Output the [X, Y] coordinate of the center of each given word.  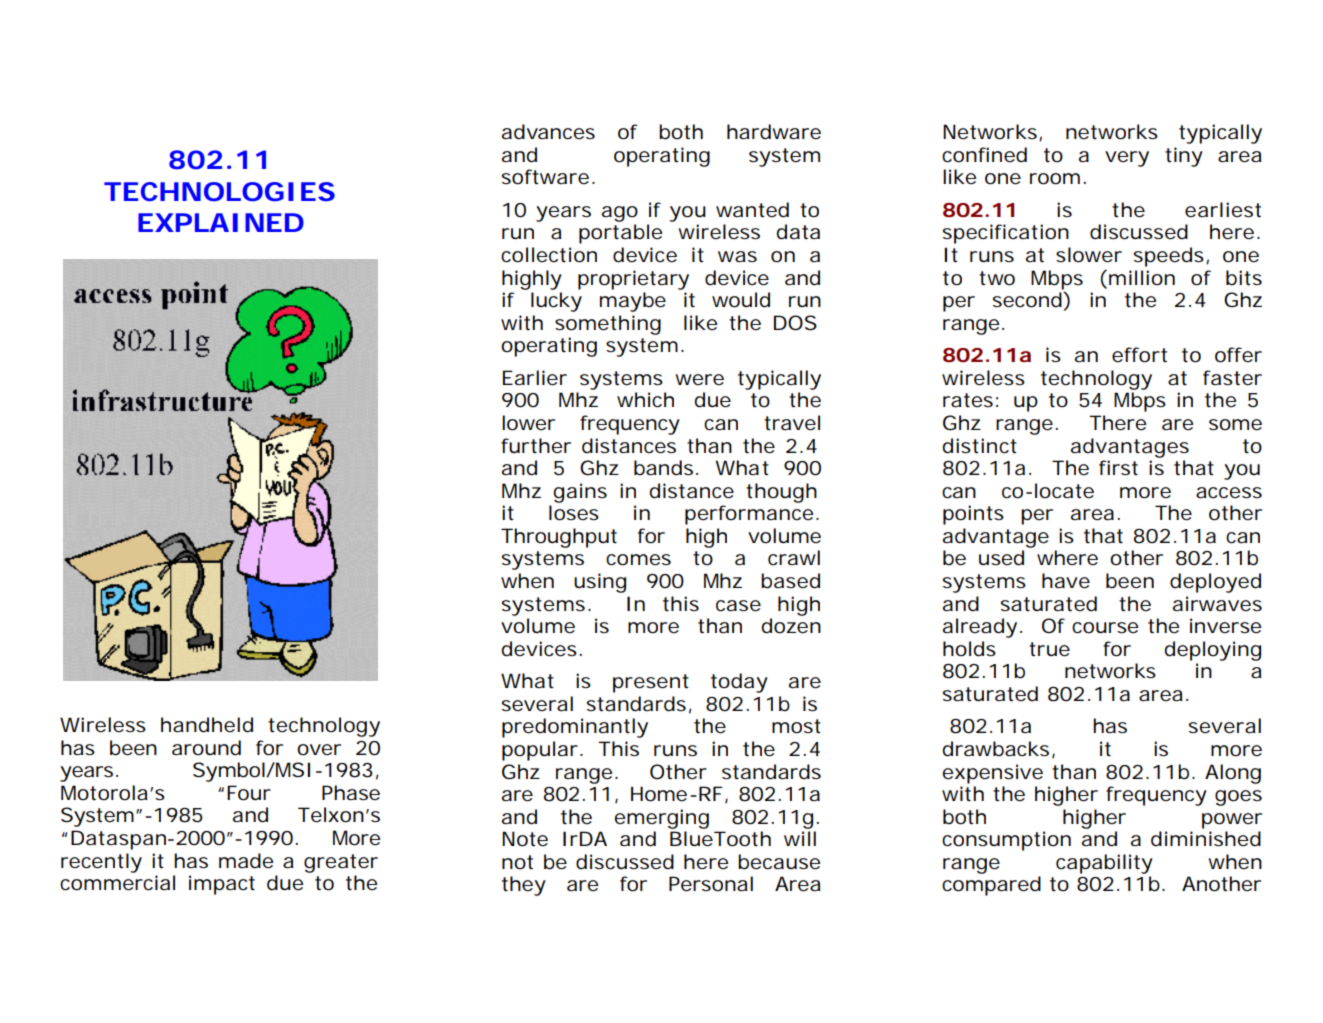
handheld [207, 725]
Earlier [535, 378]
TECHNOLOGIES [219, 191]
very [1127, 159]
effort [1139, 355]
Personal [711, 884]
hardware [774, 132]
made [246, 861]
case [738, 606]
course [1105, 628]
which [645, 400]
